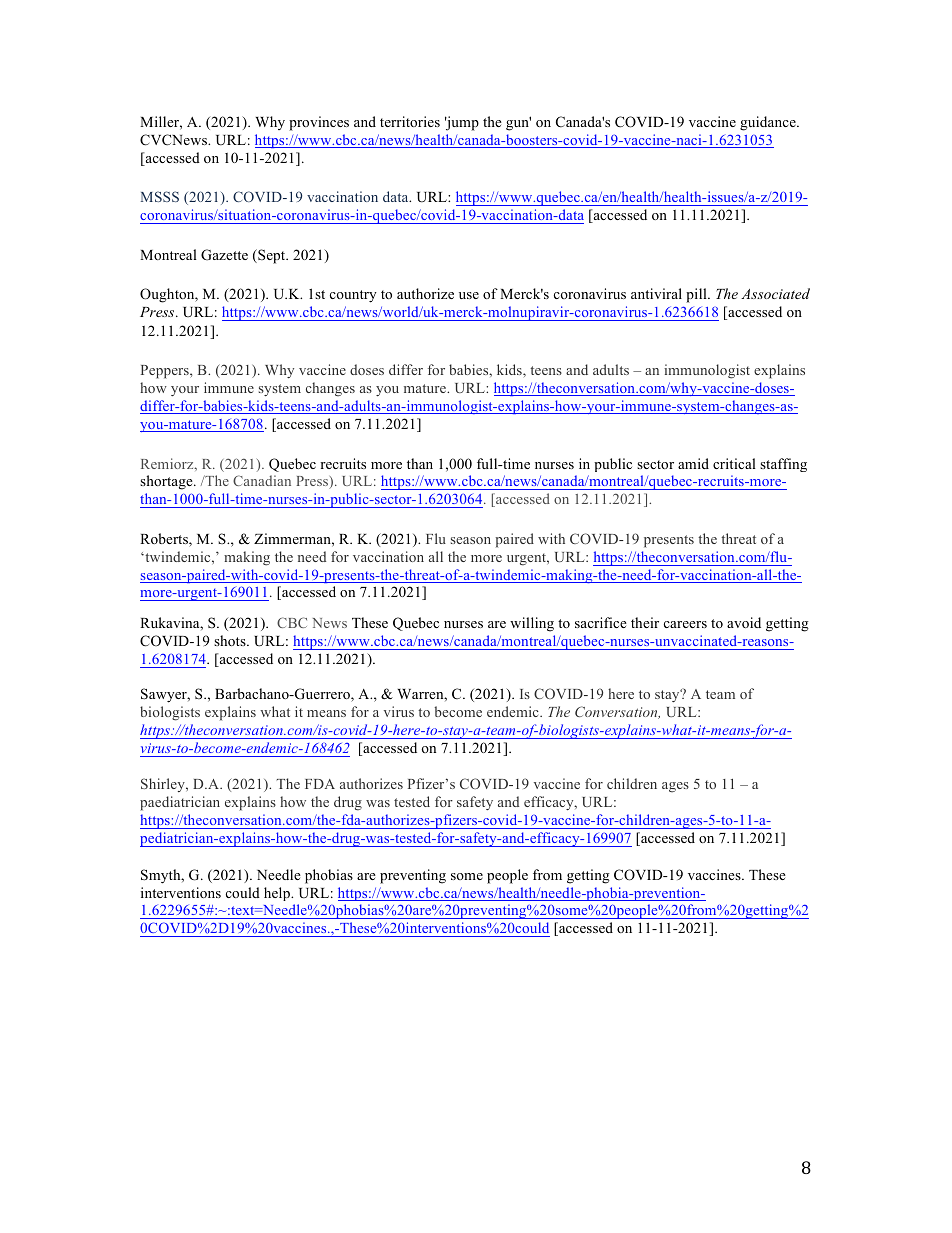  I want to click on careers, so click(685, 624).
